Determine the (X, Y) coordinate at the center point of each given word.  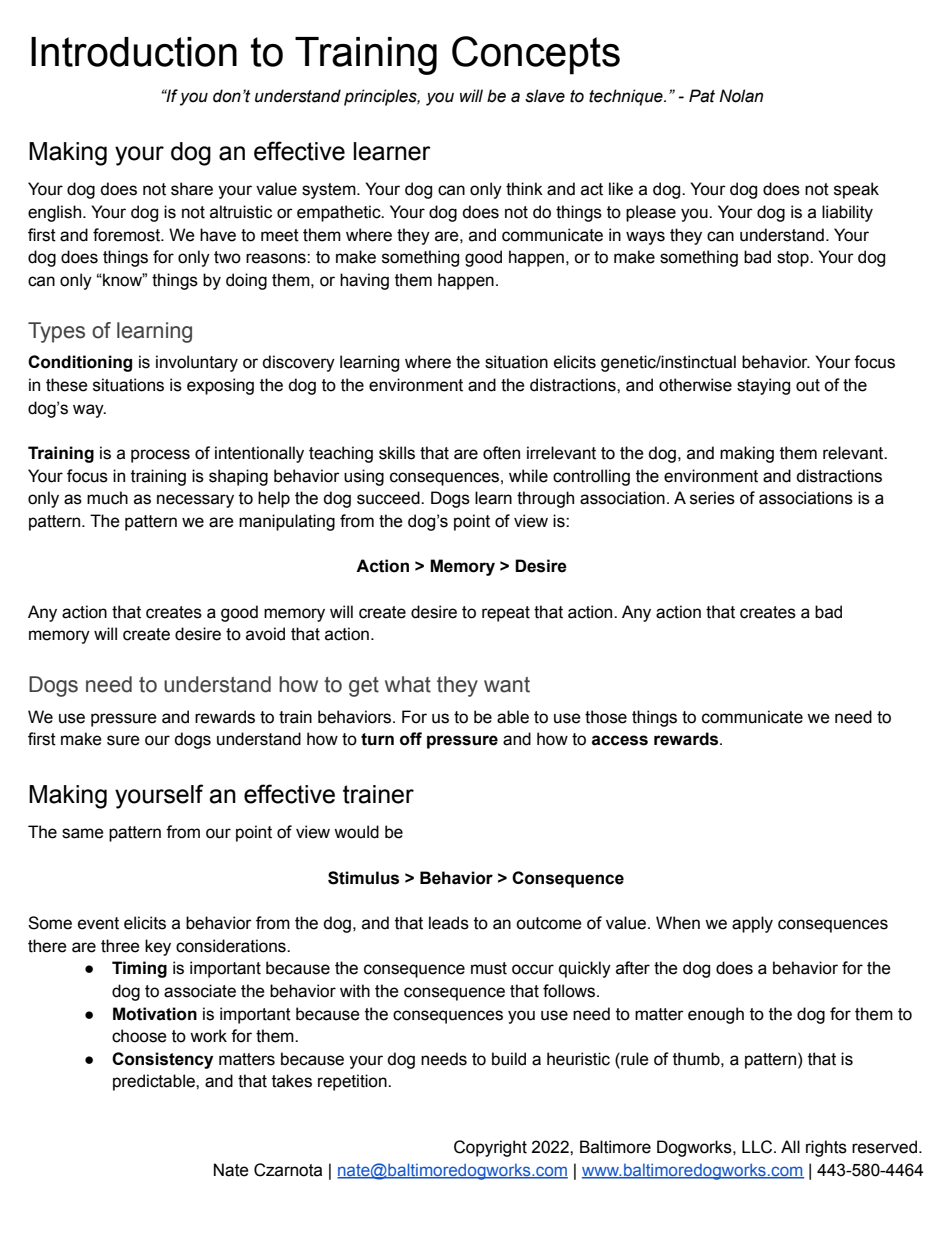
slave (545, 96)
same (83, 833)
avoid (265, 634)
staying (763, 386)
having (364, 281)
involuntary (197, 363)
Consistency (162, 1060)
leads (449, 923)
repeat (506, 614)
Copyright (490, 1148)
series (712, 498)
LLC (758, 1147)
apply (752, 924)
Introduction (134, 52)
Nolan (741, 96)
